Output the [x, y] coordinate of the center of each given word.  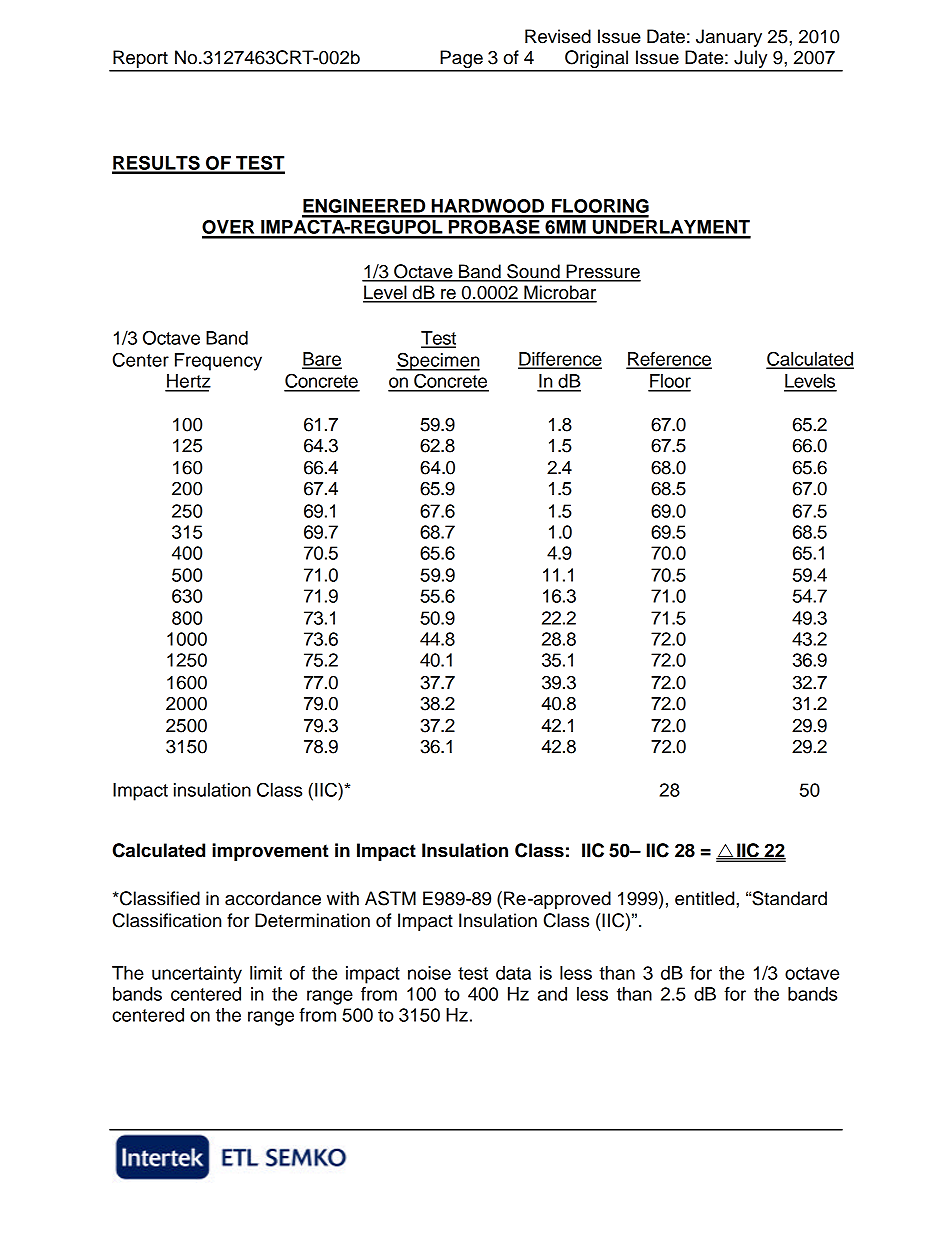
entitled [706, 898]
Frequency [218, 362]
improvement [270, 852]
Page [461, 60]
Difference [560, 360]
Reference [669, 360]
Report [140, 60]
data [513, 973]
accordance [273, 898]
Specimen [438, 361]
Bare [322, 360]
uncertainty [197, 975]
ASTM [390, 898]
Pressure [602, 272]
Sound [533, 272]
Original [596, 60]
